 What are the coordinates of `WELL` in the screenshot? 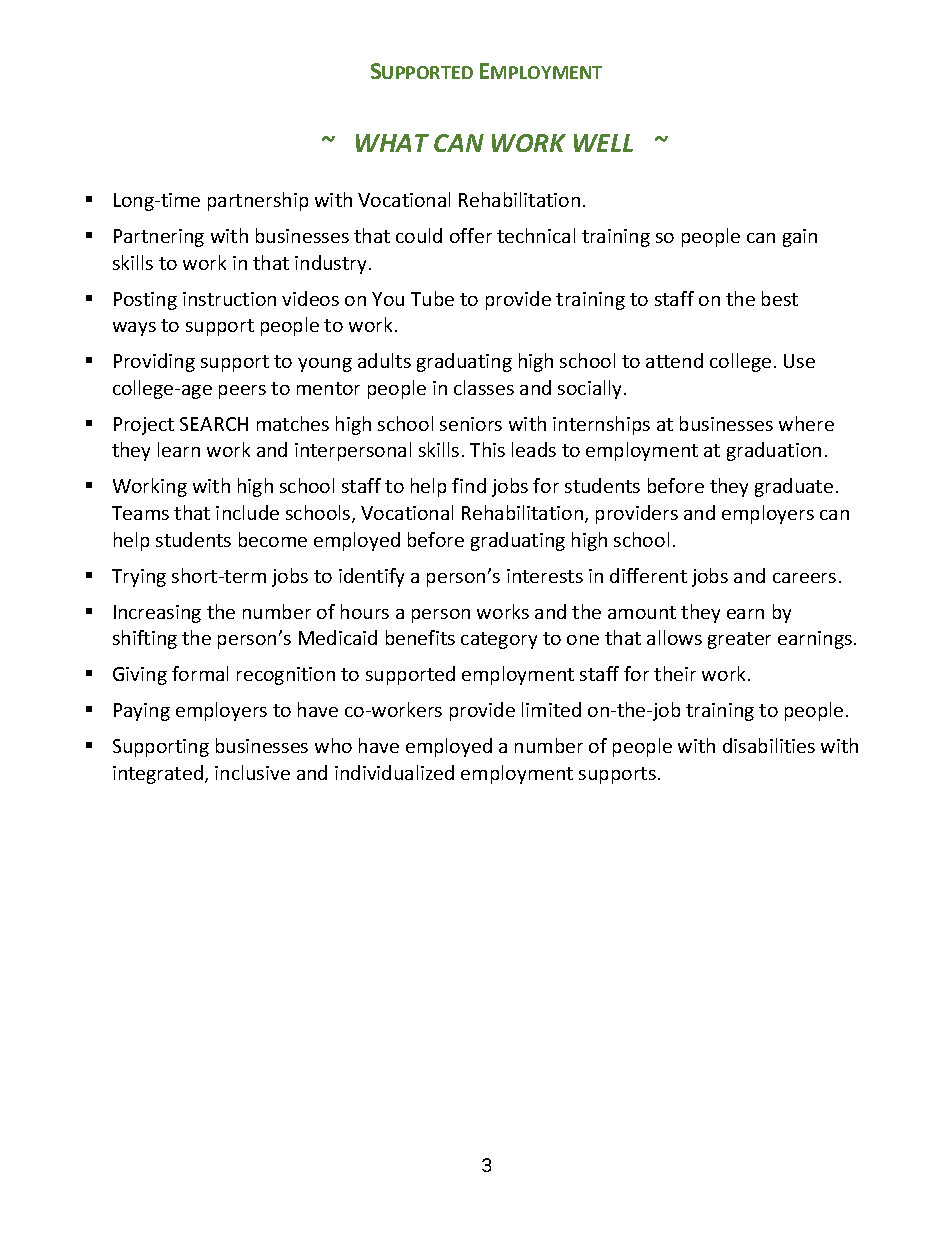 It's located at (603, 143).
